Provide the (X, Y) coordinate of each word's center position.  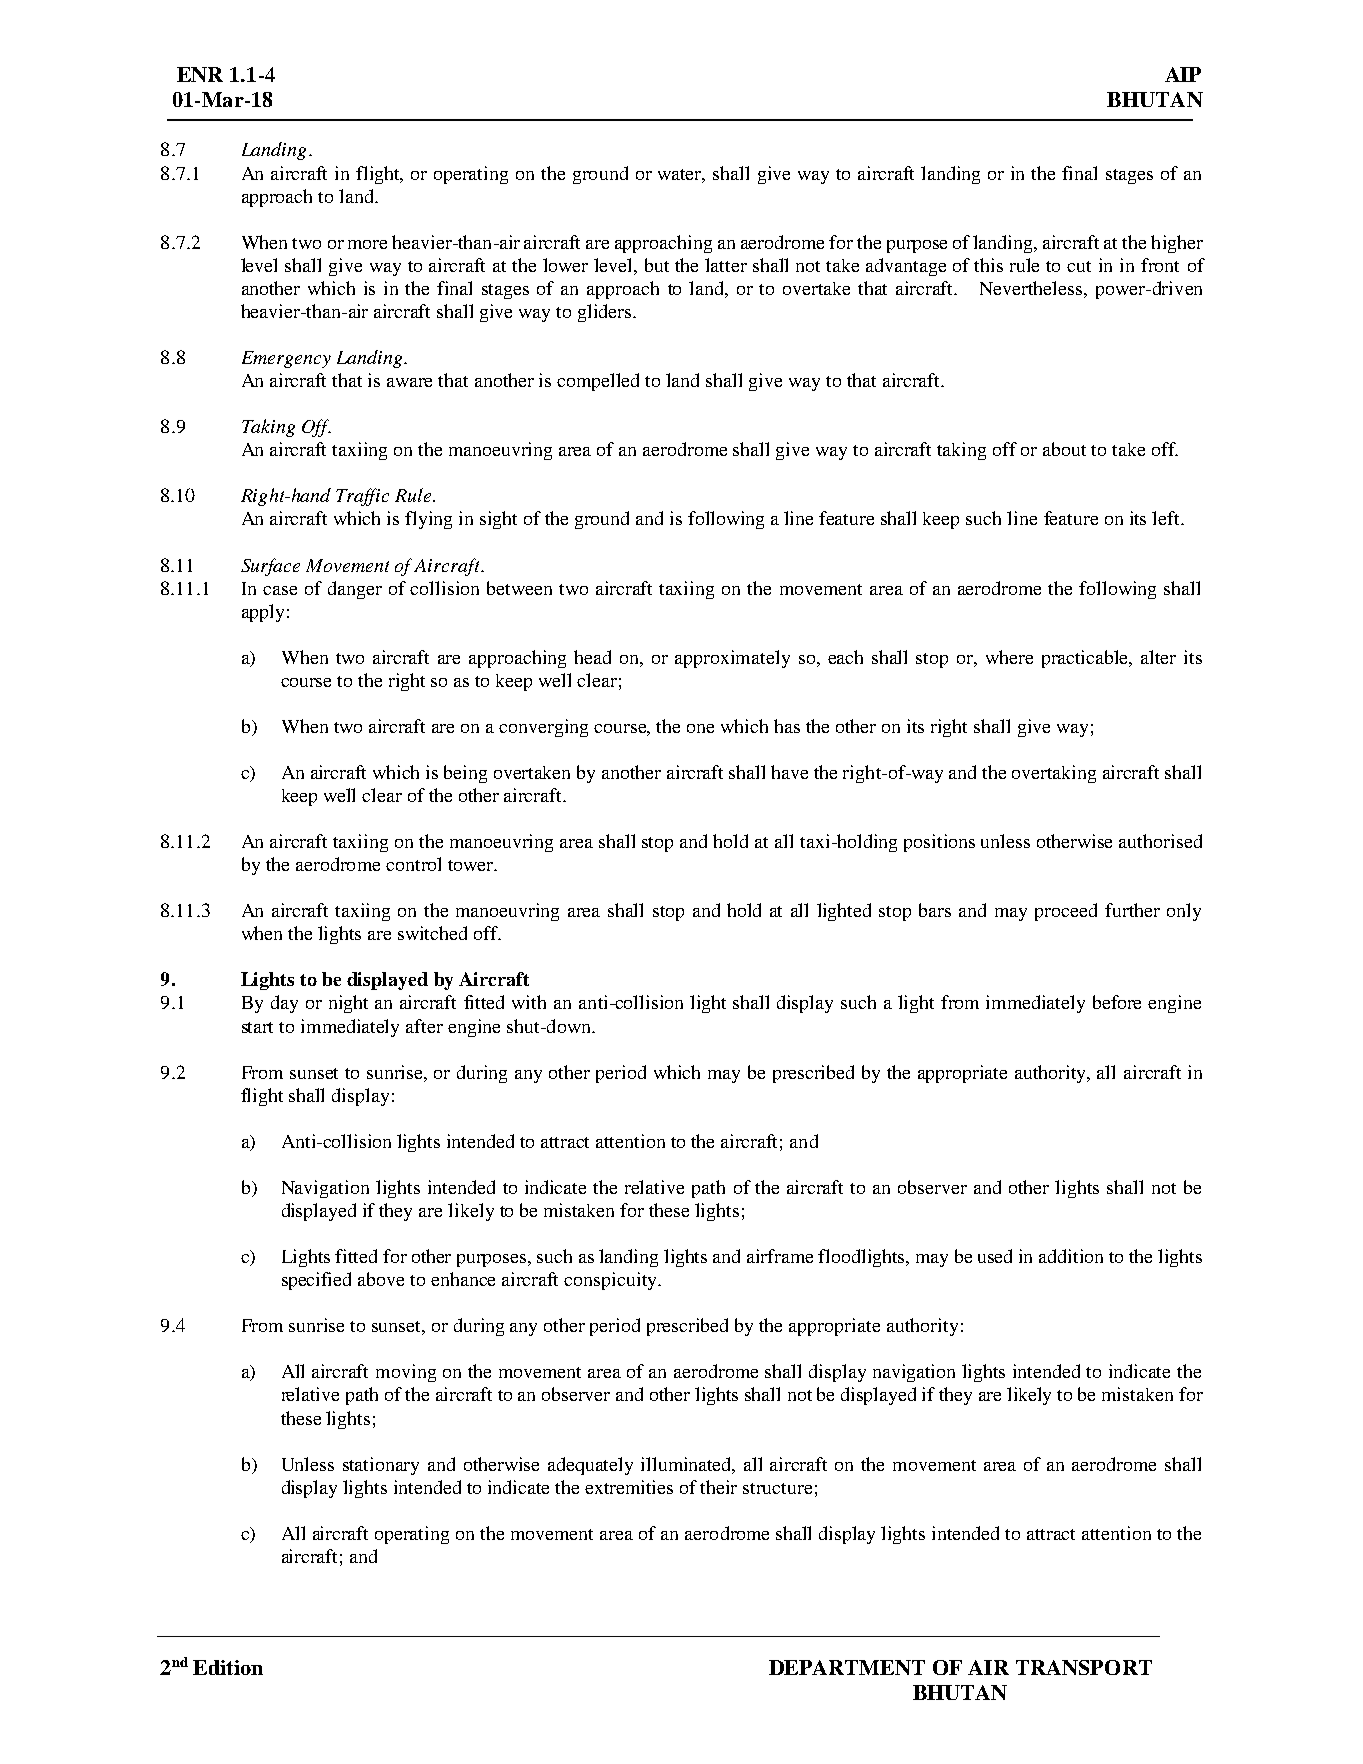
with (529, 1002)
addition (1071, 1256)
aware (409, 382)
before (1117, 1002)
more (367, 244)
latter (726, 265)
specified (316, 1281)
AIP (1183, 74)
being (465, 774)
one (700, 728)
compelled (598, 382)
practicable (1086, 659)
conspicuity (611, 1281)
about (1064, 449)
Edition (228, 1667)
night (348, 1004)
